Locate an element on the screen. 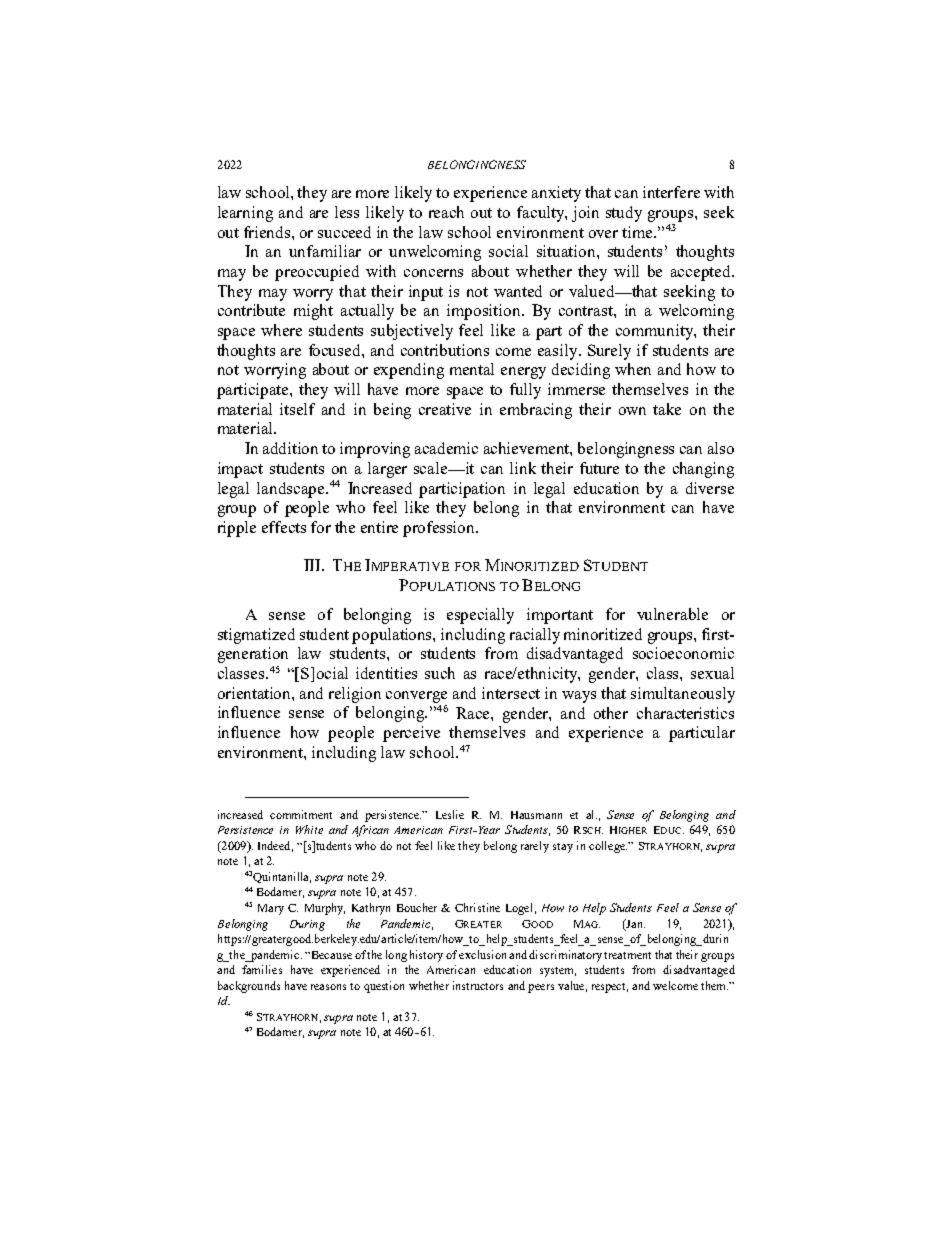 The image size is (952, 1233). itself is located at coordinates (297, 409).
